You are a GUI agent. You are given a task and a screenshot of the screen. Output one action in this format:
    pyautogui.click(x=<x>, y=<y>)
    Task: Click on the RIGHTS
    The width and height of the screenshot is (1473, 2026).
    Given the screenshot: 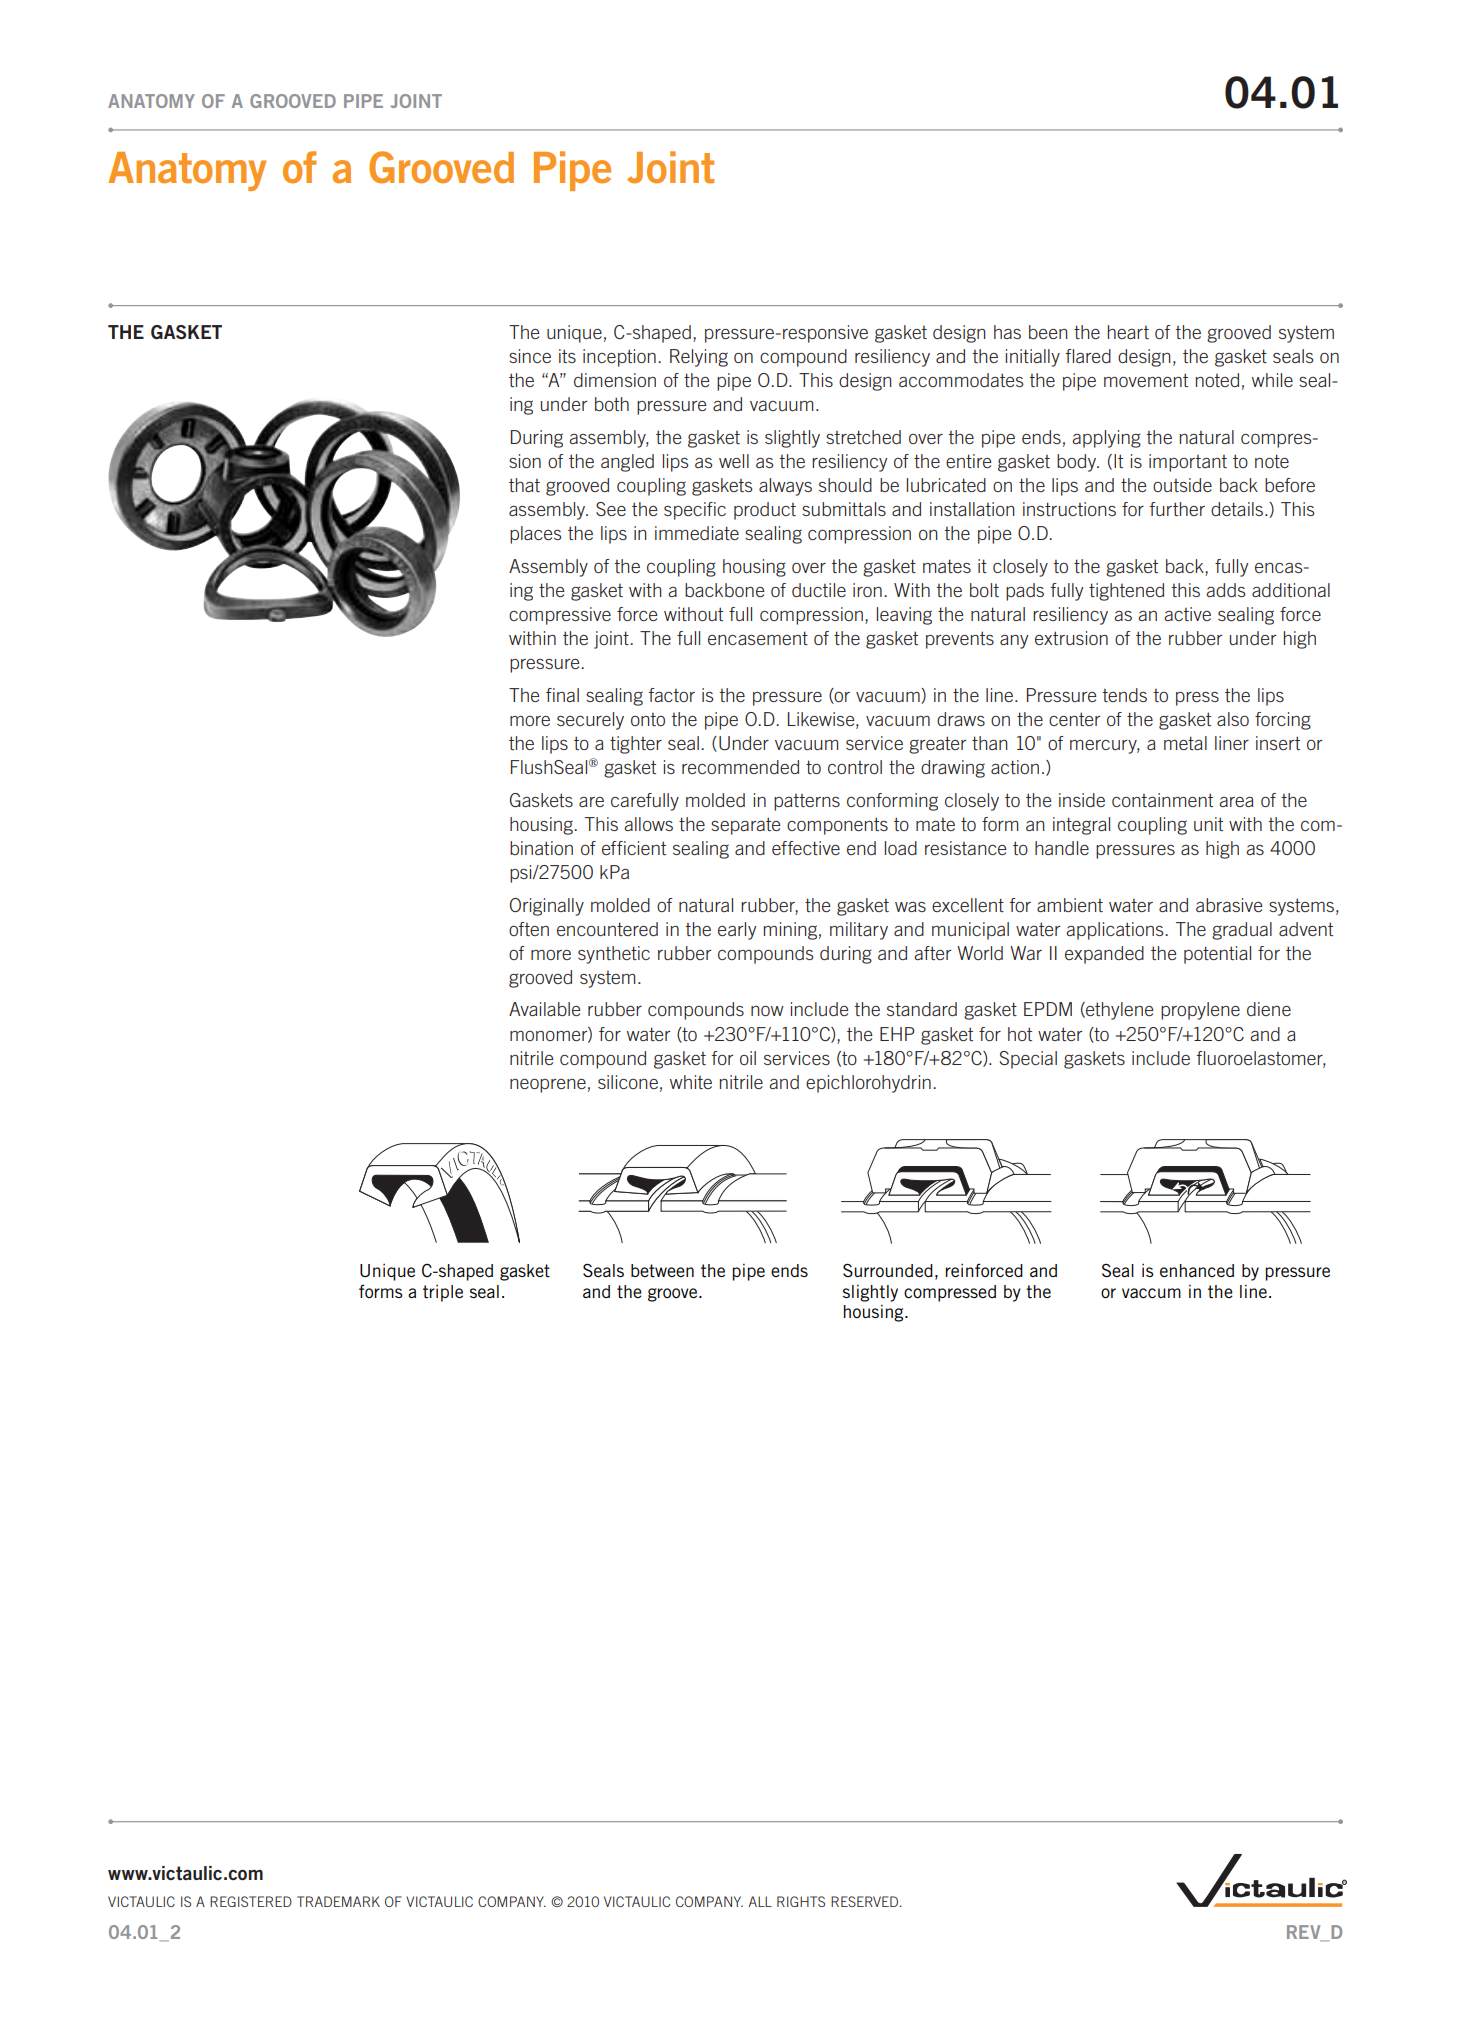 What is the action you would take?
    pyautogui.click(x=801, y=1901)
